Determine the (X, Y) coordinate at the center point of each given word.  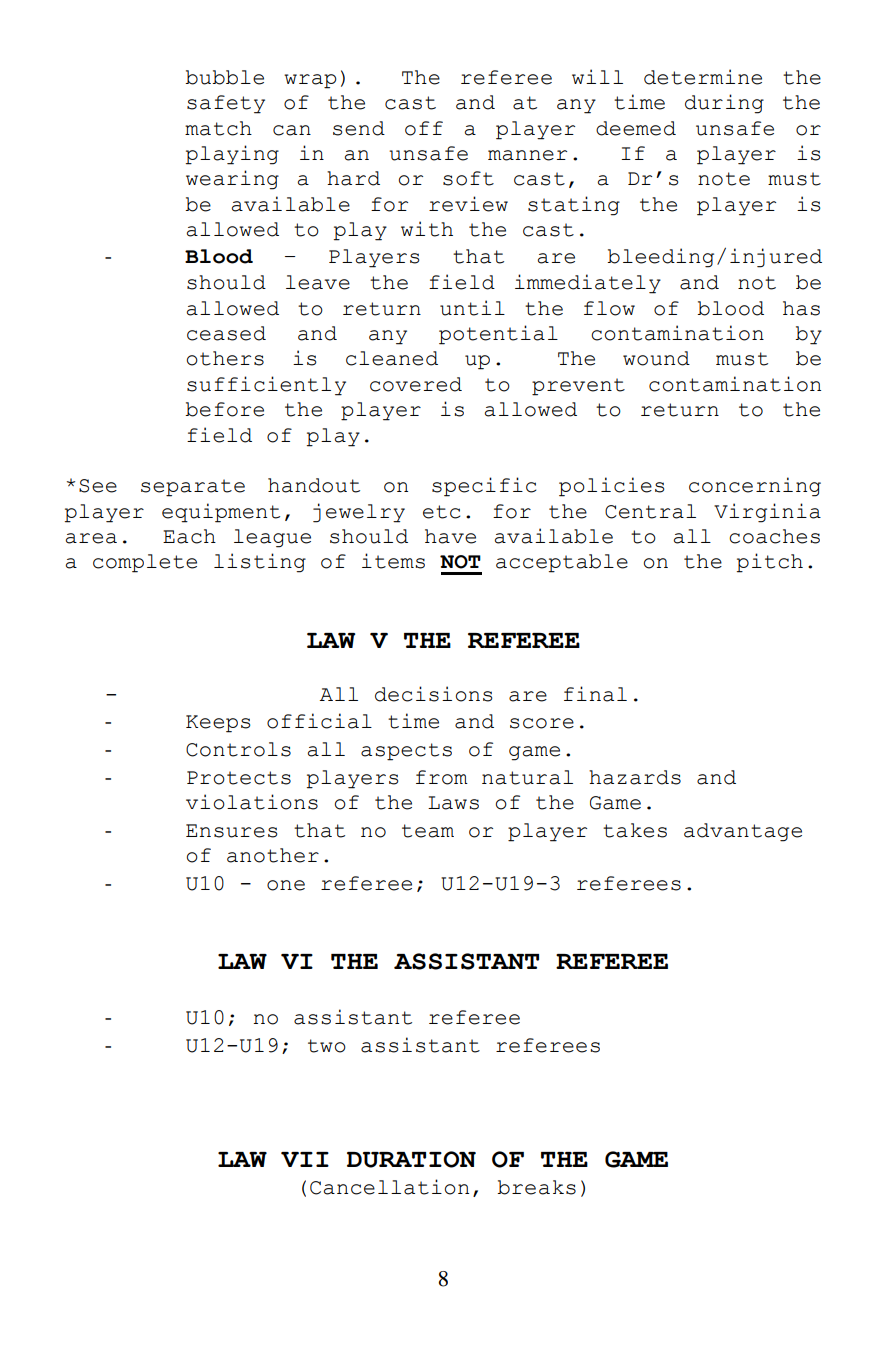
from (442, 777)
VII (305, 1159)
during (724, 104)
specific (484, 487)
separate (193, 488)
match (218, 128)
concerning (755, 487)
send (359, 128)
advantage (743, 832)
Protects (239, 778)
